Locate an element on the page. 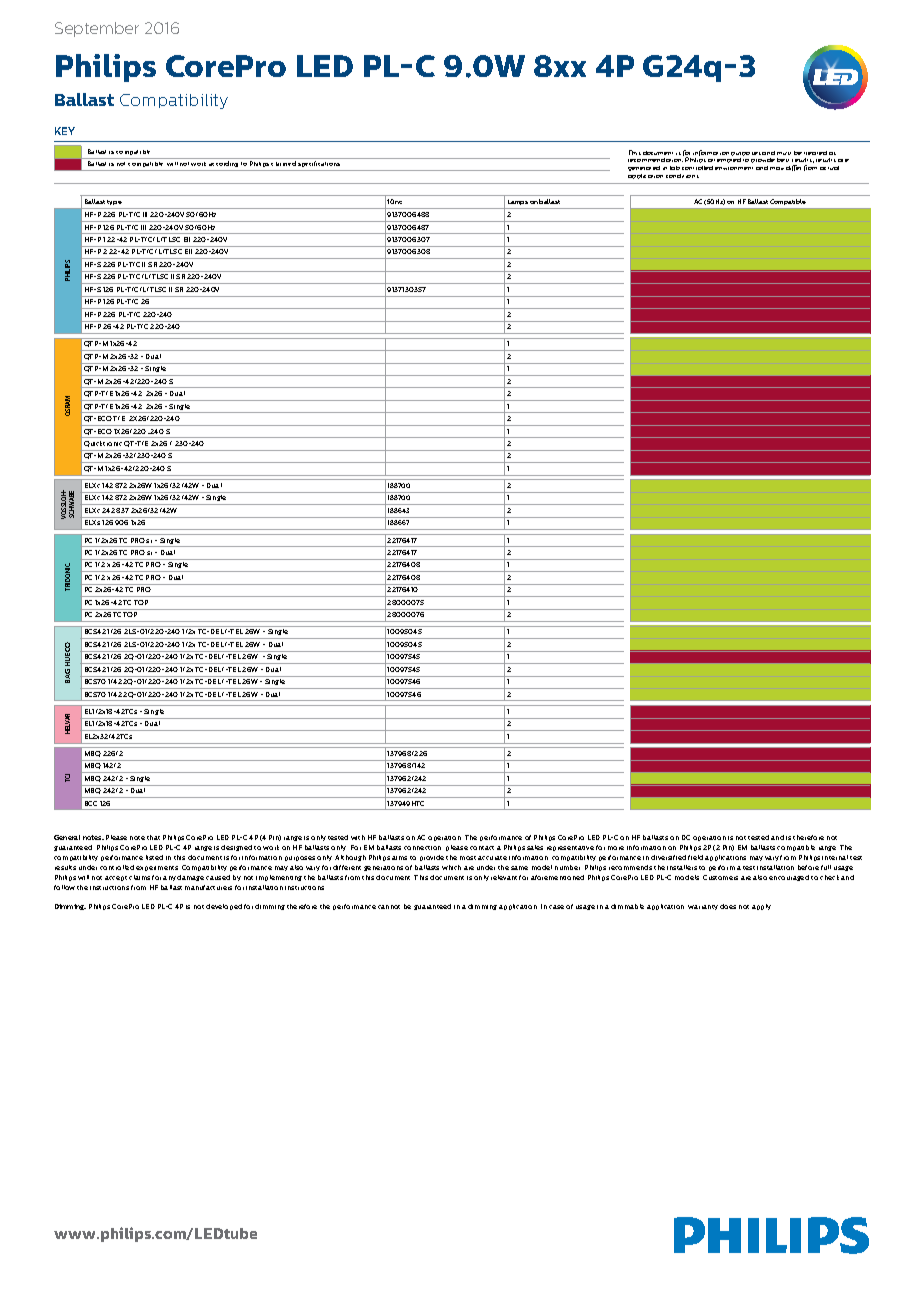  September is located at coordinates (97, 29).
